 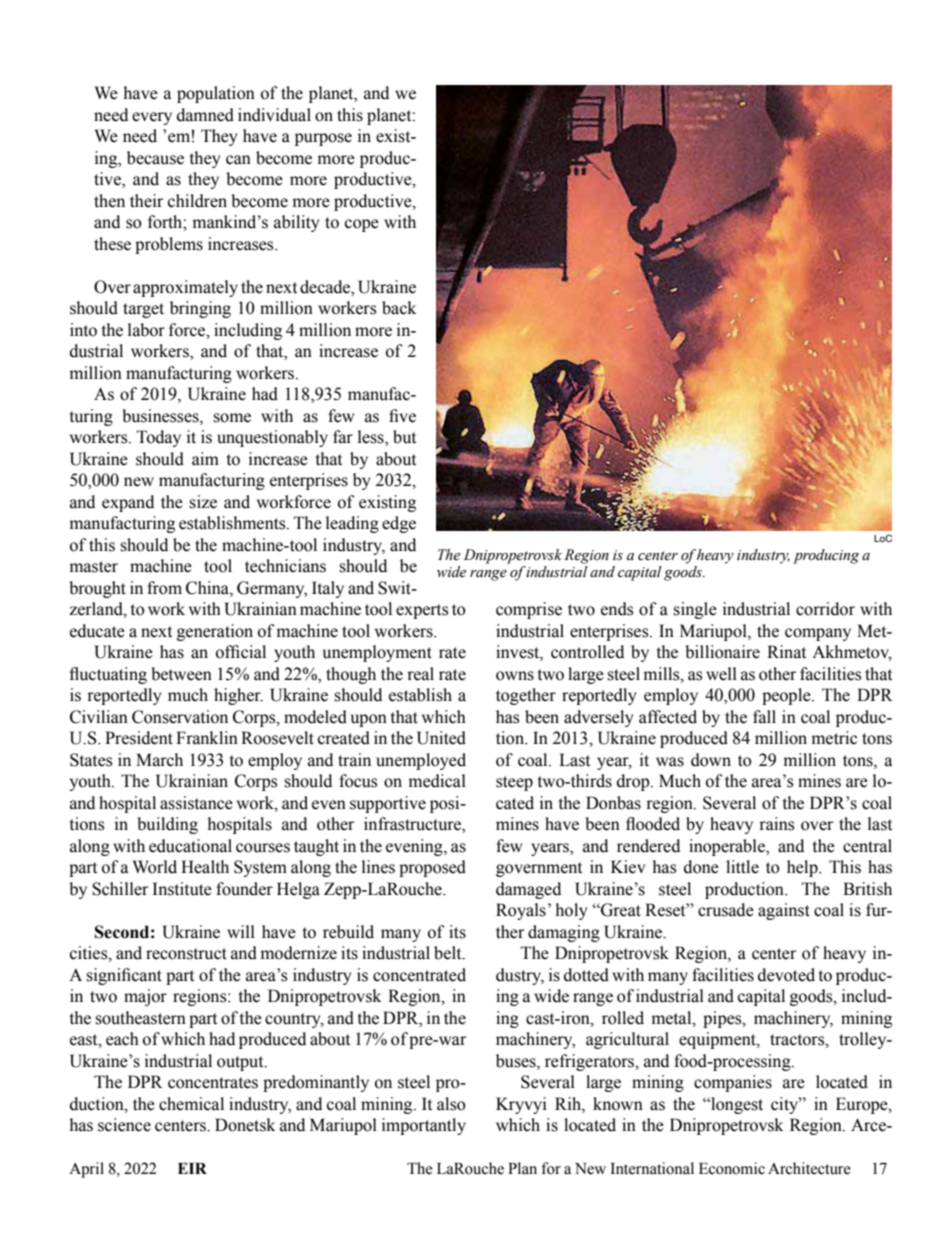 What do you see at coordinates (191, 1104) in the screenshot?
I see `chemical` at bounding box center [191, 1104].
